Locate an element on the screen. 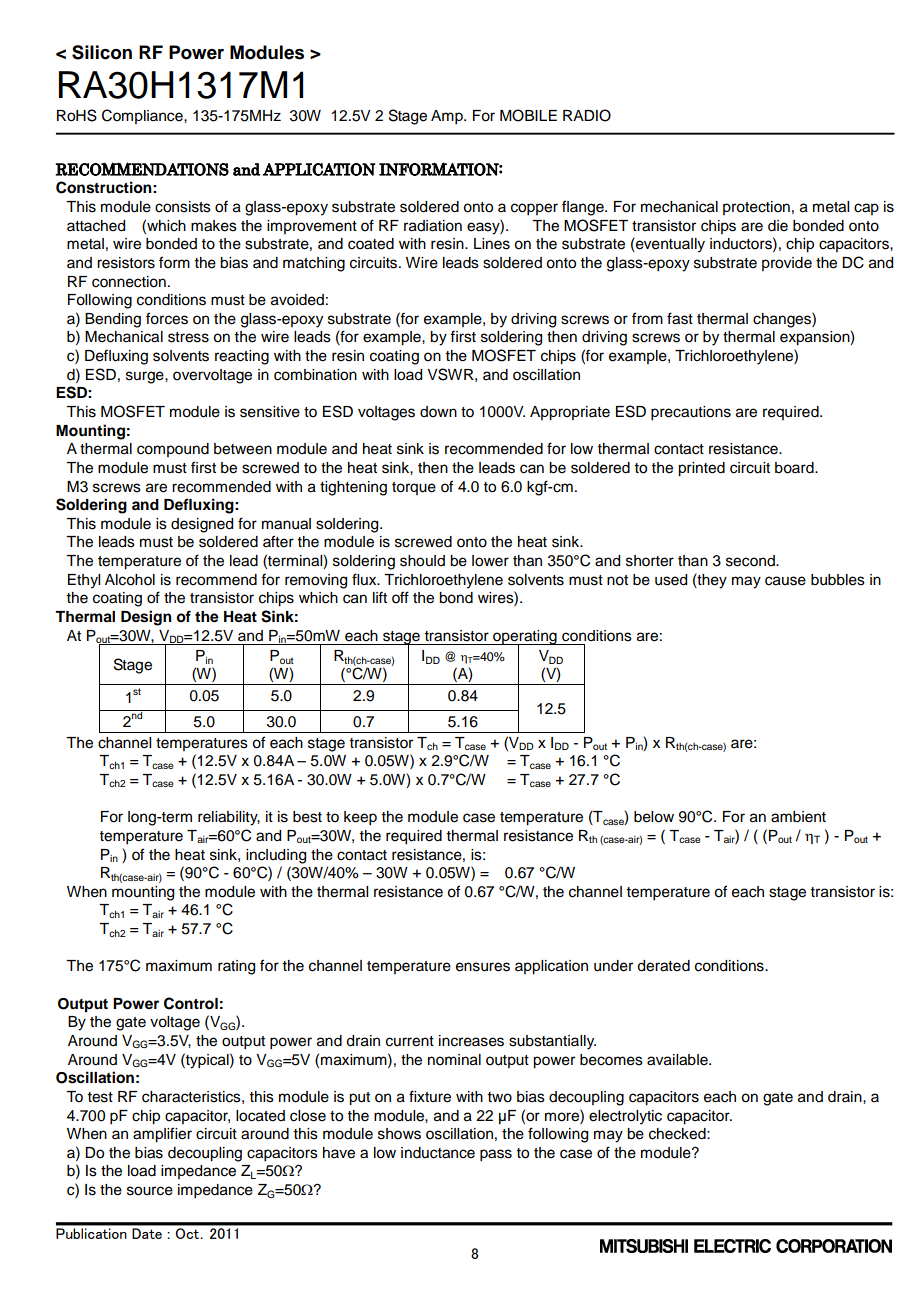 This screenshot has width=924, height=1308. MOBILE is located at coordinates (528, 115).
